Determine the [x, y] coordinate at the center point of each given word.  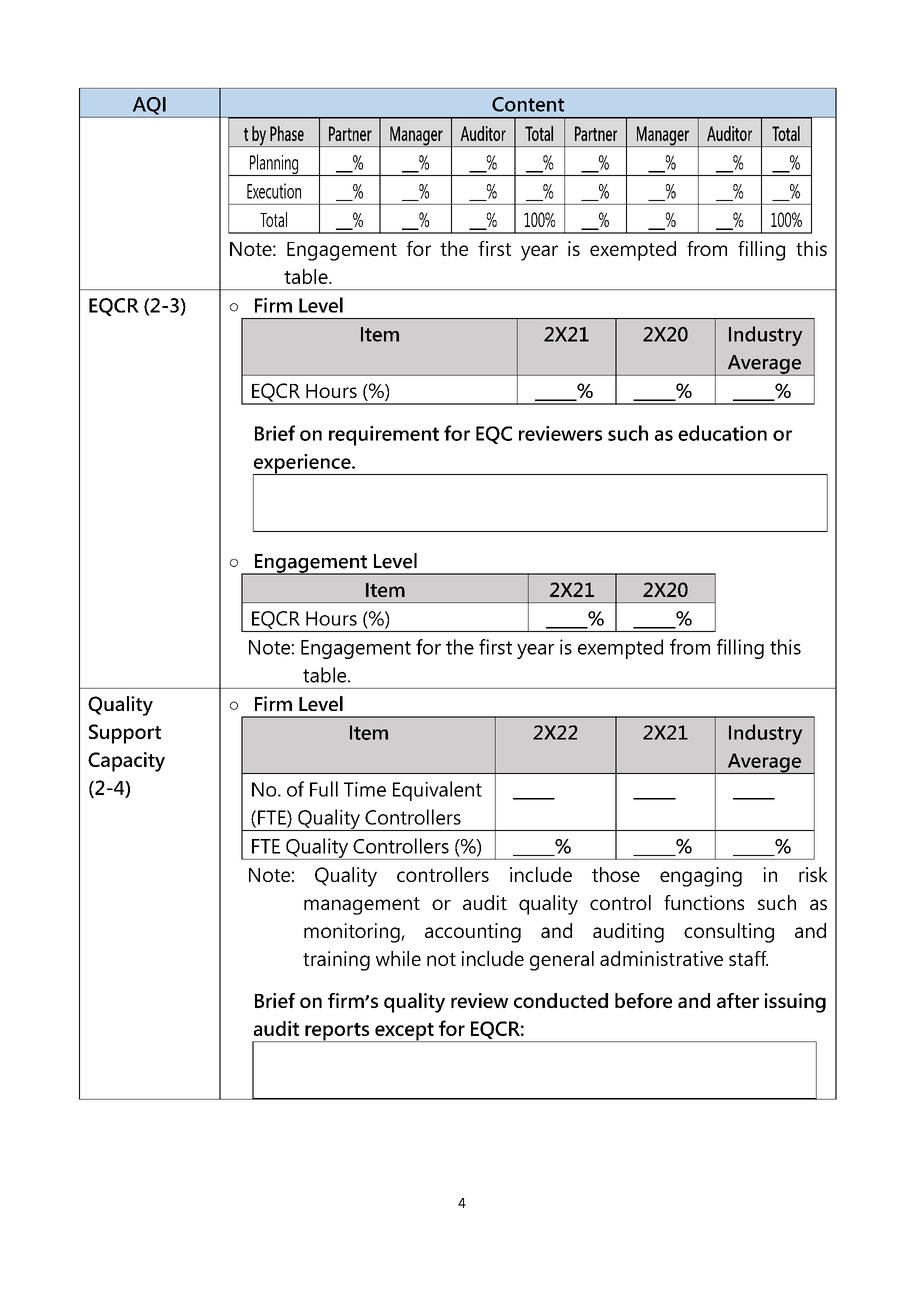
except [404, 1032]
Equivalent [437, 791]
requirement [384, 436]
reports [337, 1032]
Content [528, 104]
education [722, 433]
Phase [287, 133]
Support [125, 734]
